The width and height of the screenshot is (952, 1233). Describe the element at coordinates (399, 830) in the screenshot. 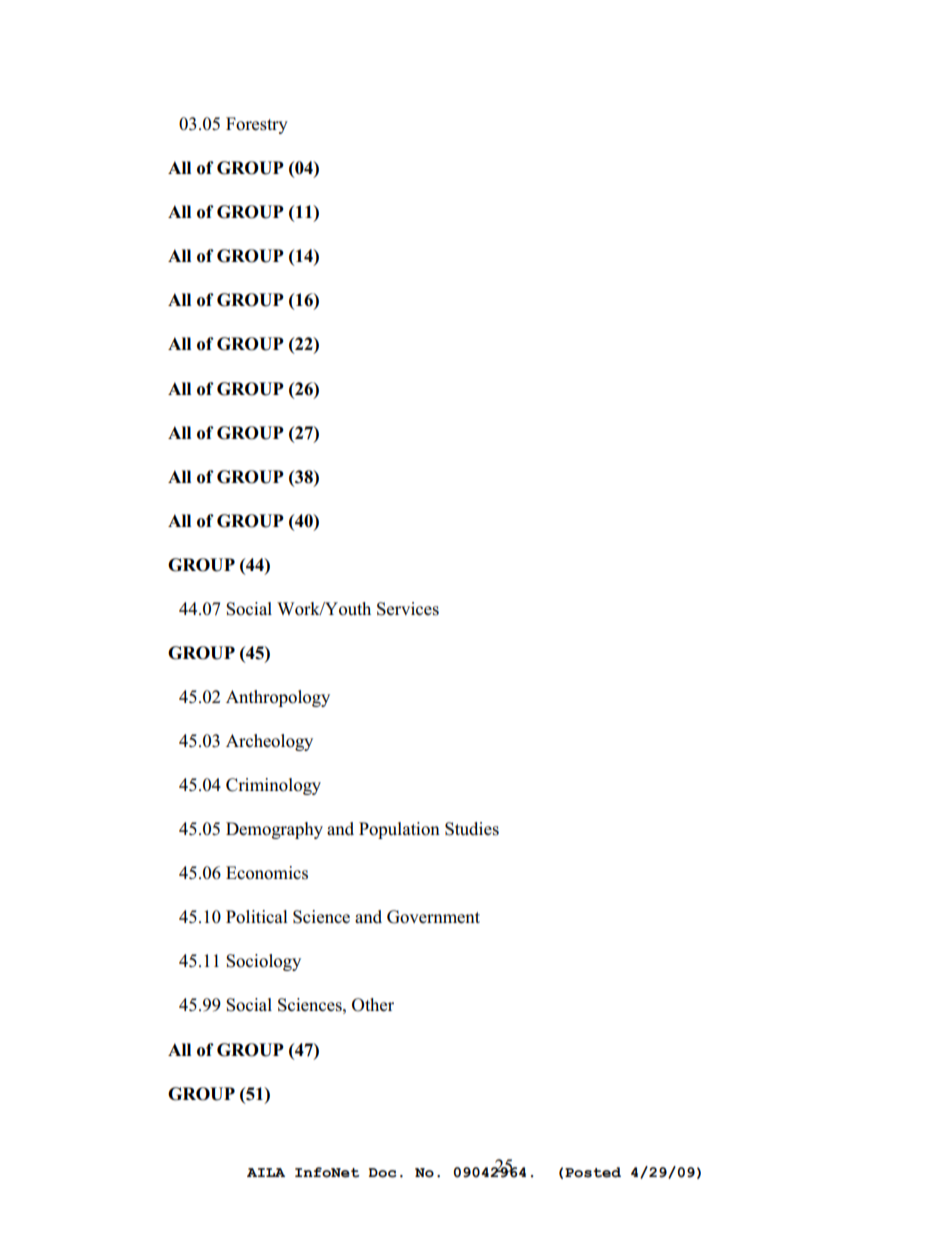

I see `Population` at that location.
